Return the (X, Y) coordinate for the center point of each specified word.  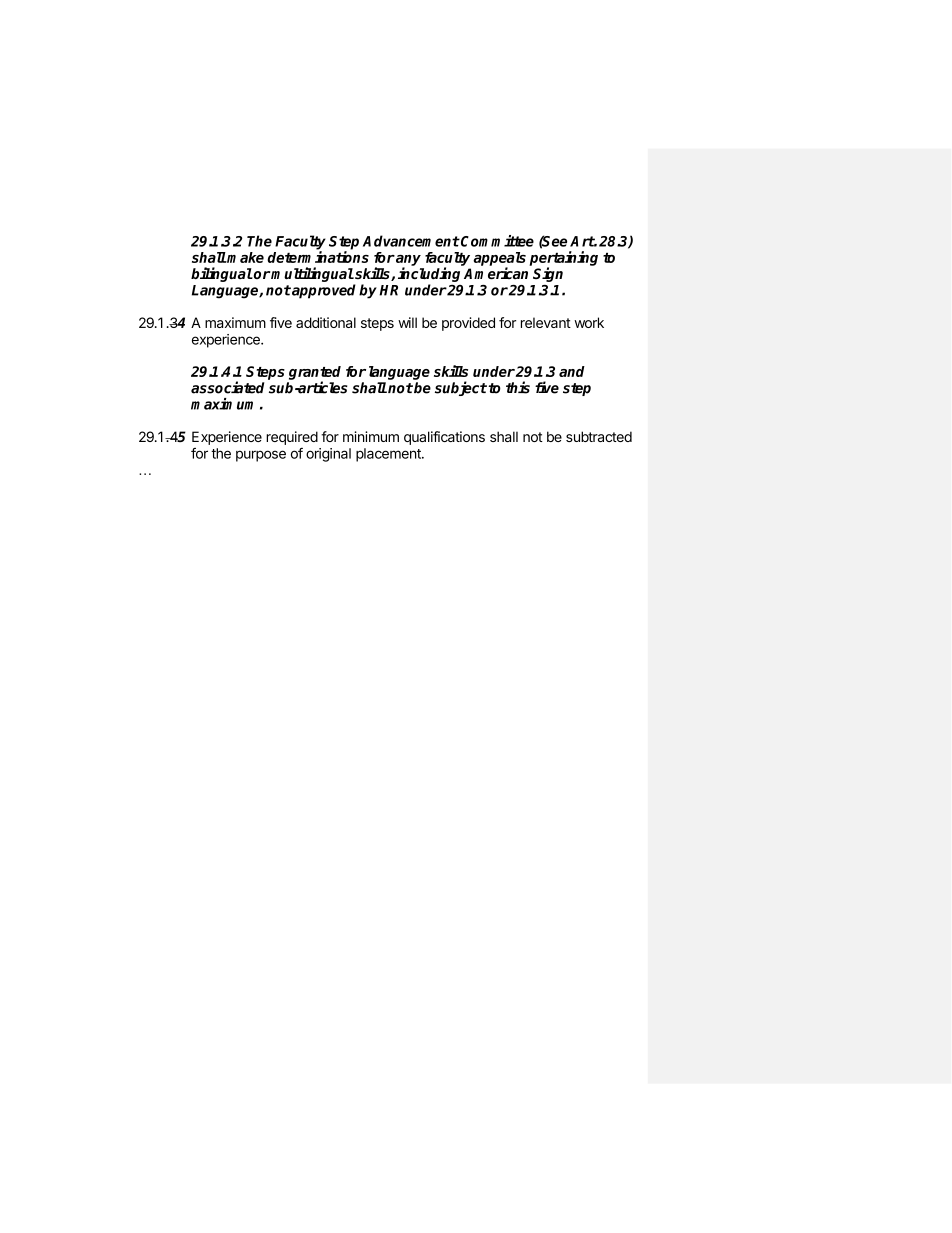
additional (326, 322)
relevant (546, 322)
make (245, 257)
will (407, 322)
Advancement (411, 241)
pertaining (563, 259)
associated (227, 387)
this (518, 387)
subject (461, 388)
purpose (261, 456)
